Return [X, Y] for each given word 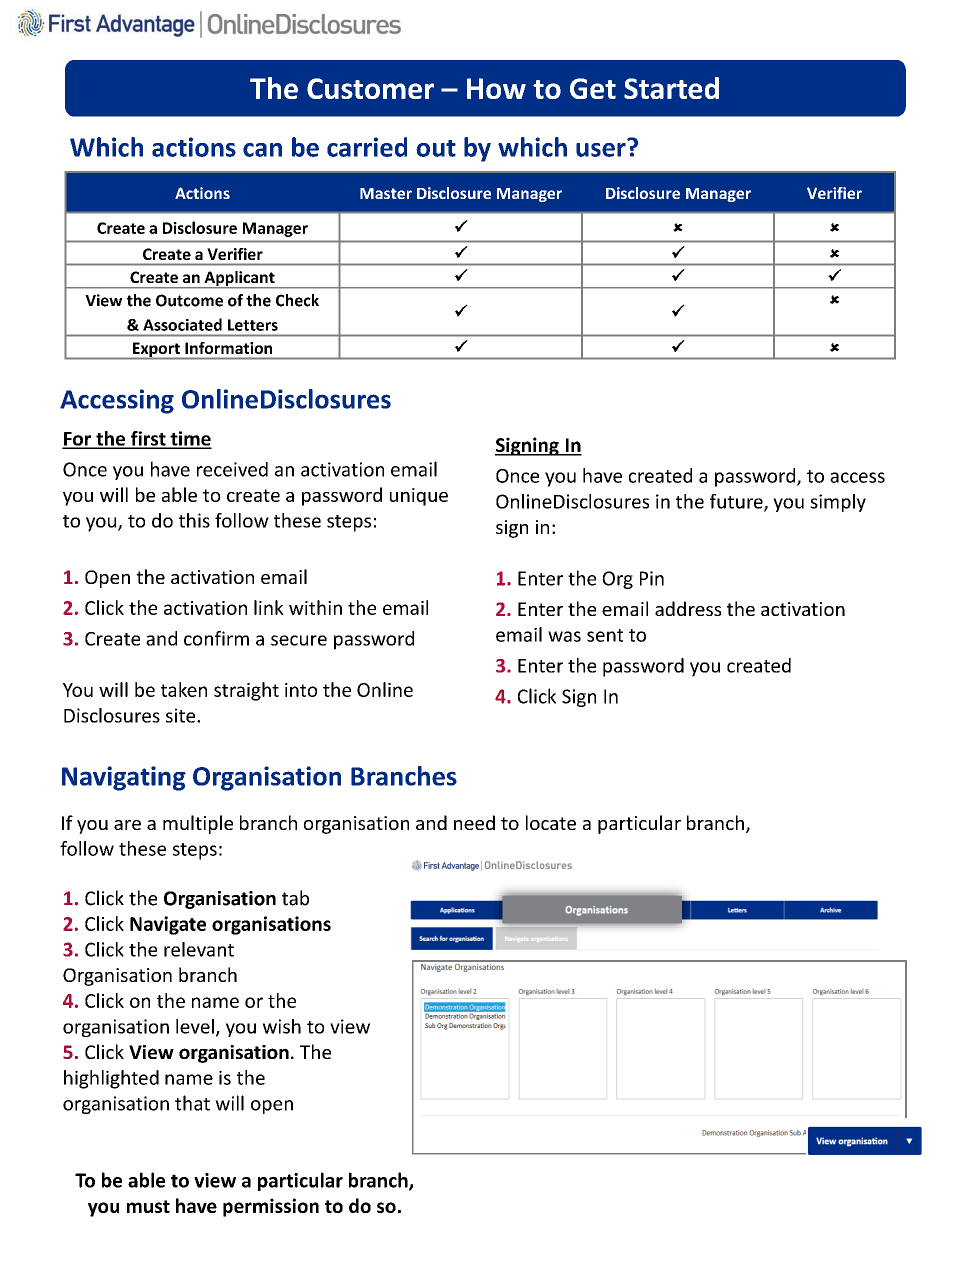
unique [419, 497]
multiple [198, 824]
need [474, 822]
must [148, 1206]
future [737, 502]
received [232, 469]
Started [671, 88]
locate [551, 822]
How [496, 88]
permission [271, 1207]
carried [367, 147]
